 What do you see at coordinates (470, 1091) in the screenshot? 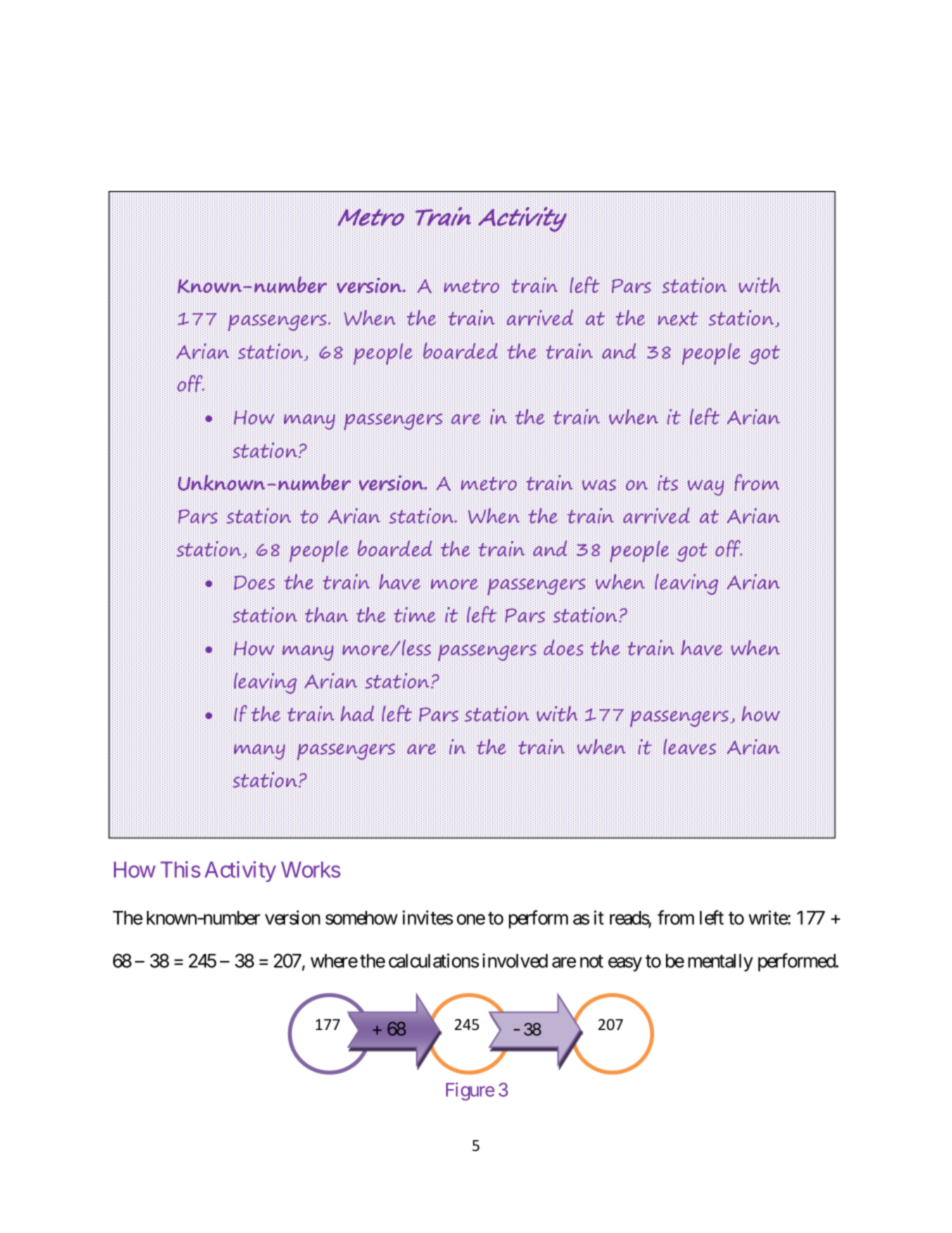
I see `Figure` at bounding box center [470, 1091].
